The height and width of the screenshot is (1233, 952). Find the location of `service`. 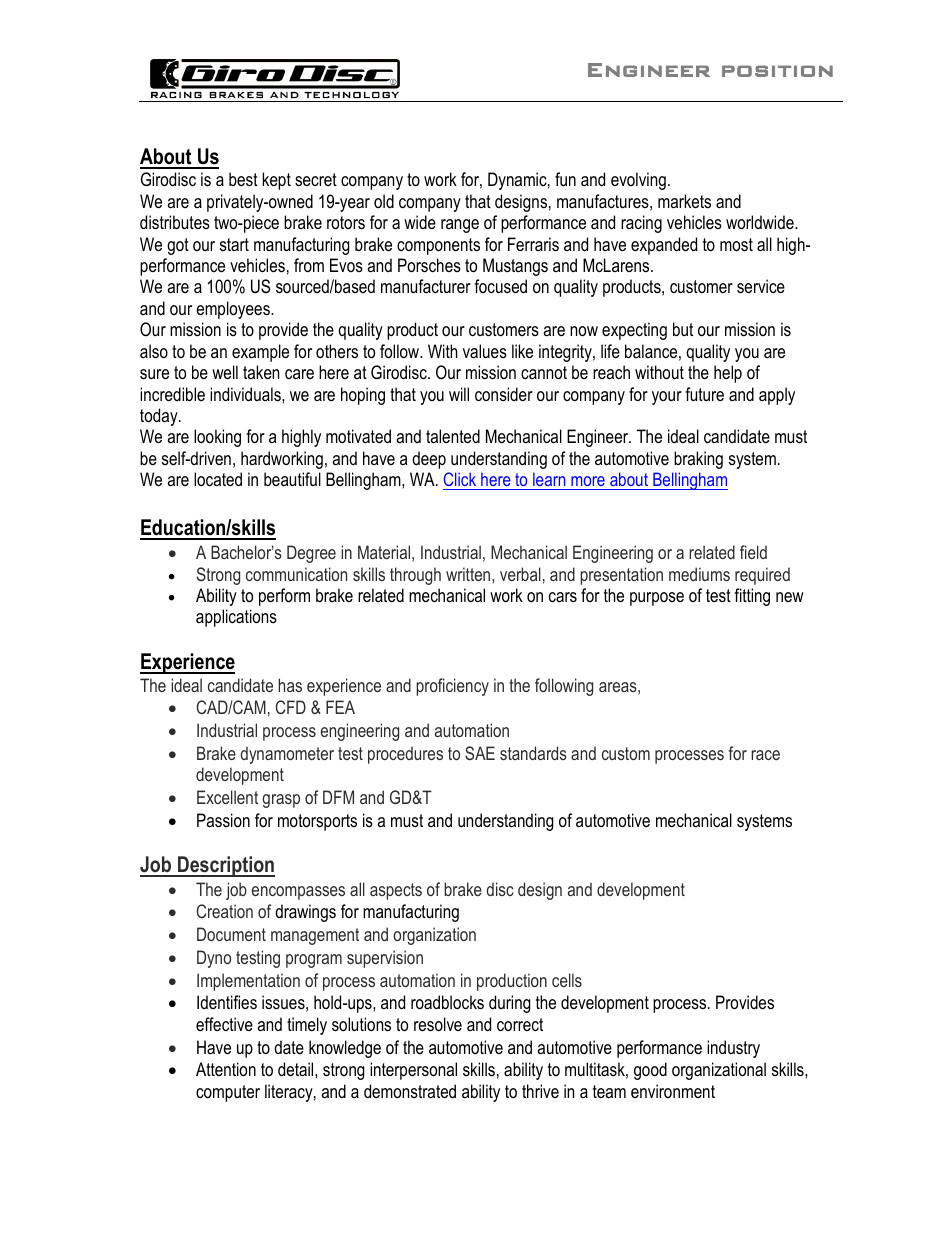

service is located at coordinates (761, 286).
